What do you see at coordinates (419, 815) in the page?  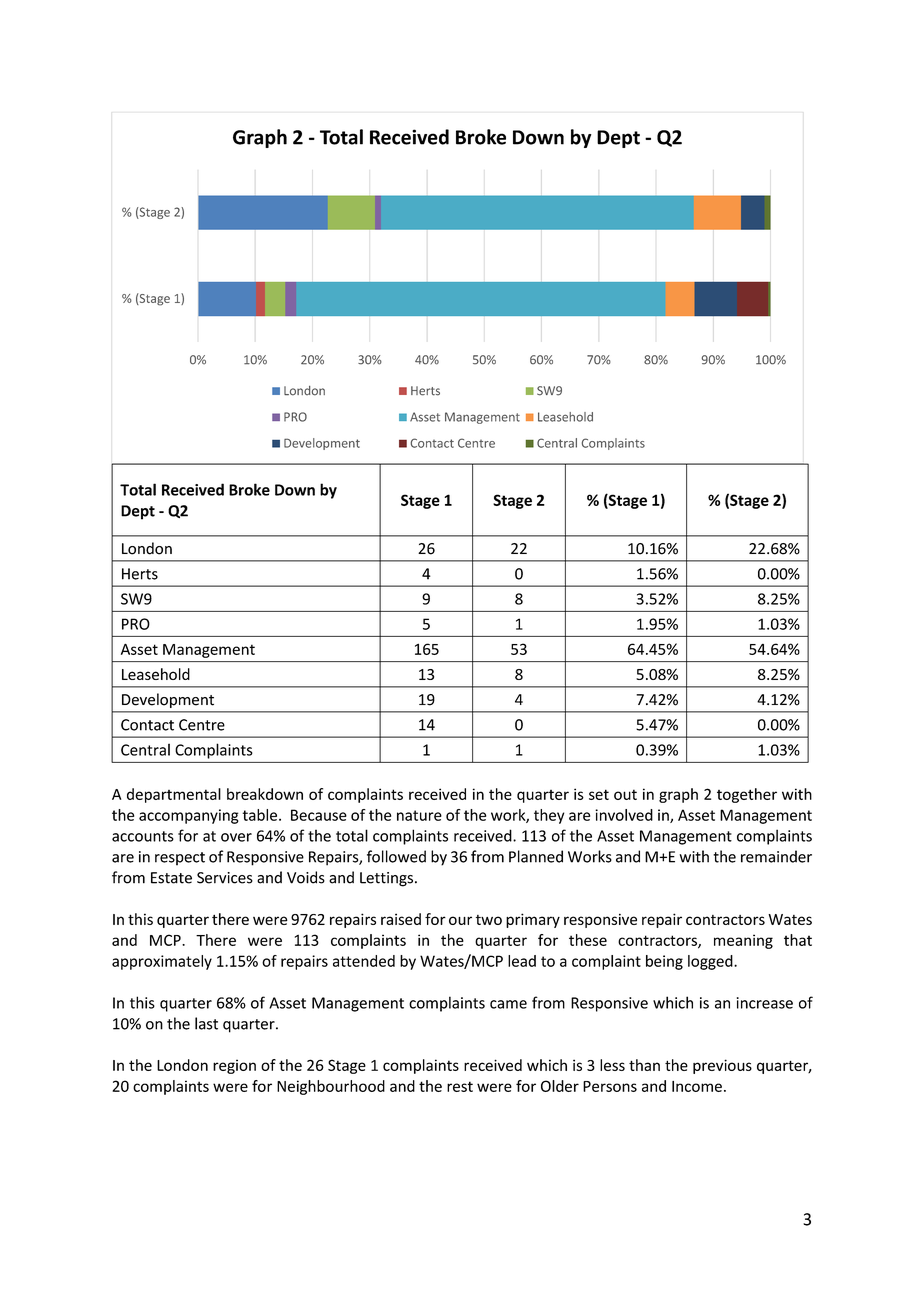 I see `nature` at bounding box center [419, 815].
